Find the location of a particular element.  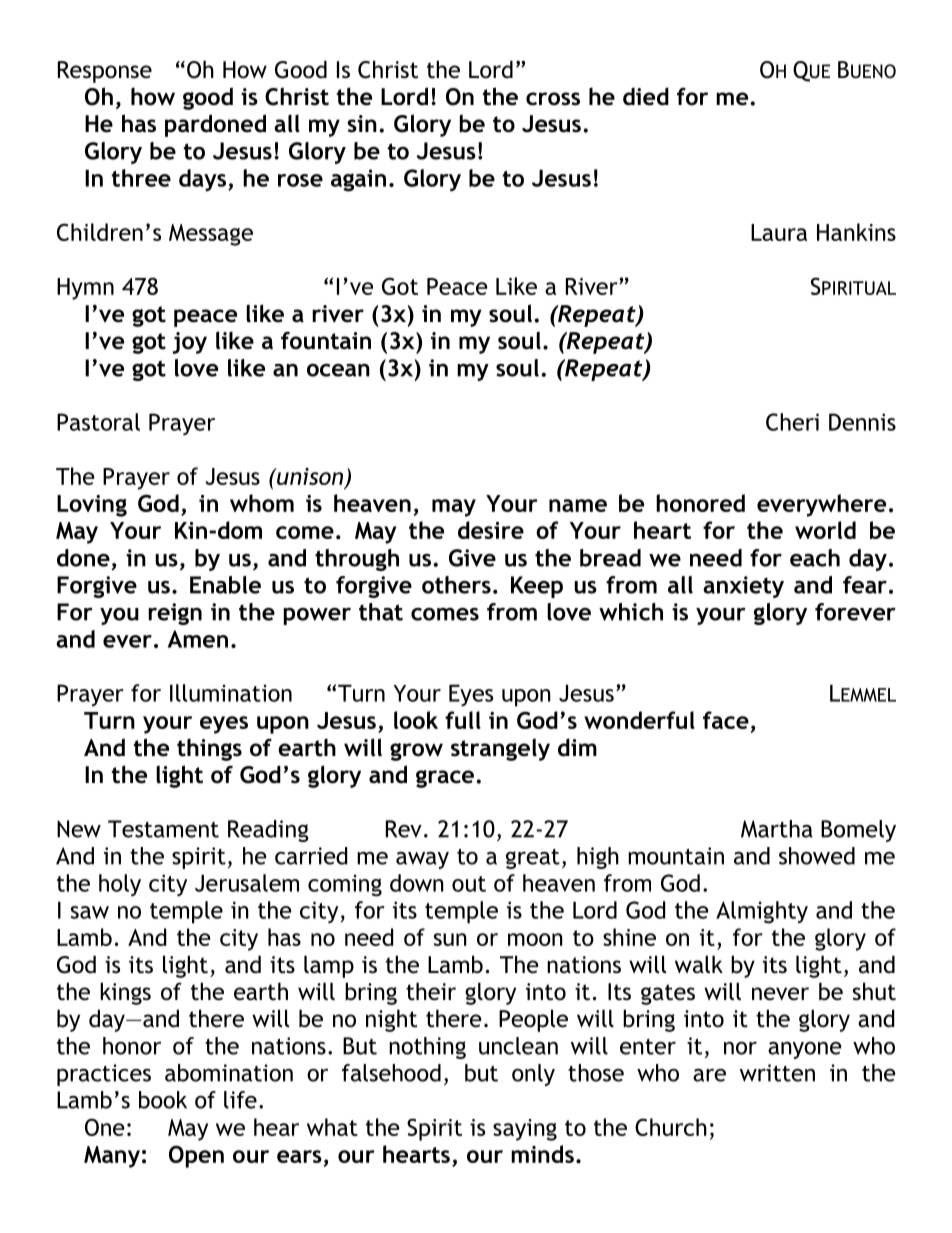

reign is located at coordinates (175, 614).
